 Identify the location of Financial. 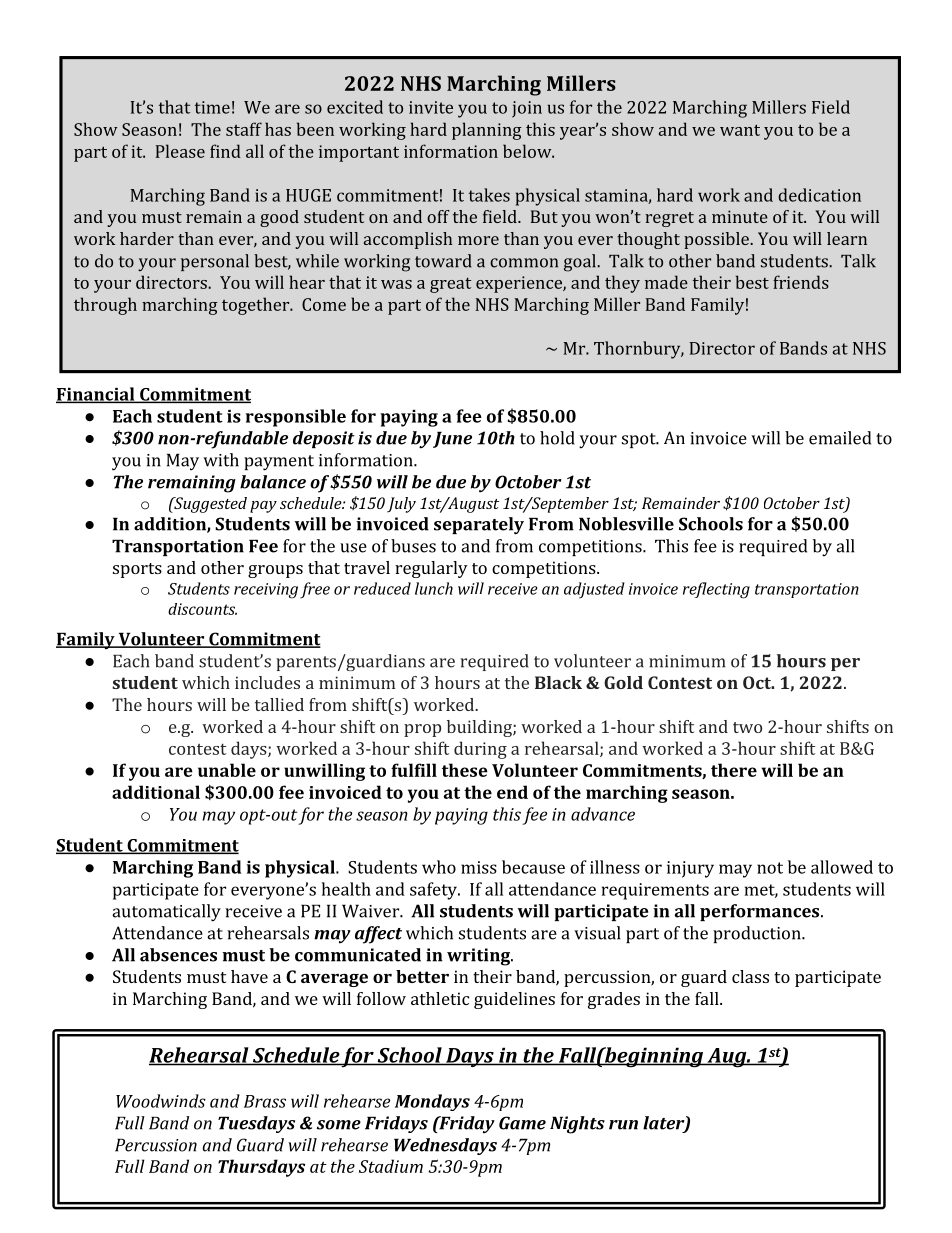
(96, 395).
